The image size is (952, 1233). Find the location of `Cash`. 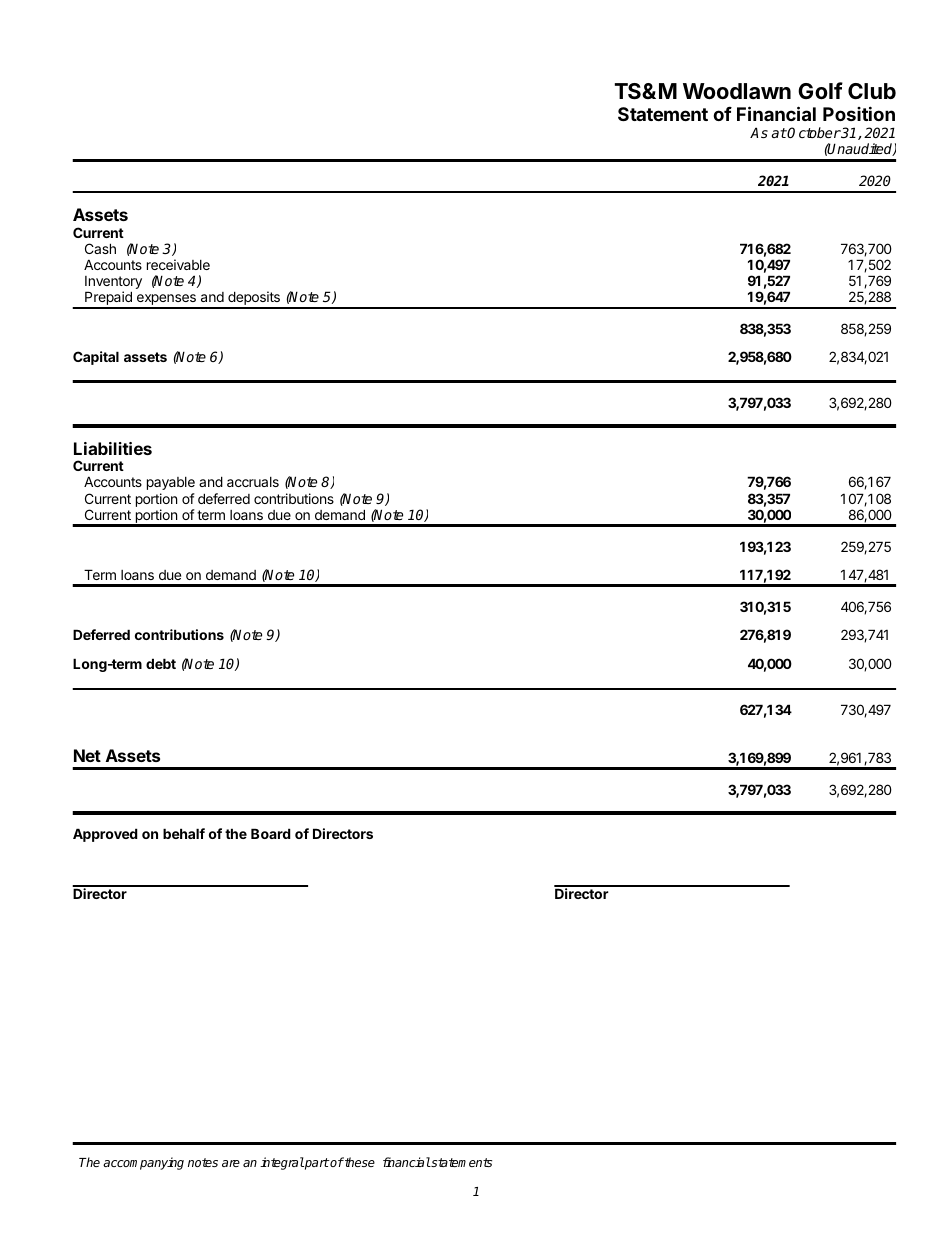

Cash is located at coordinates (100, 248).
